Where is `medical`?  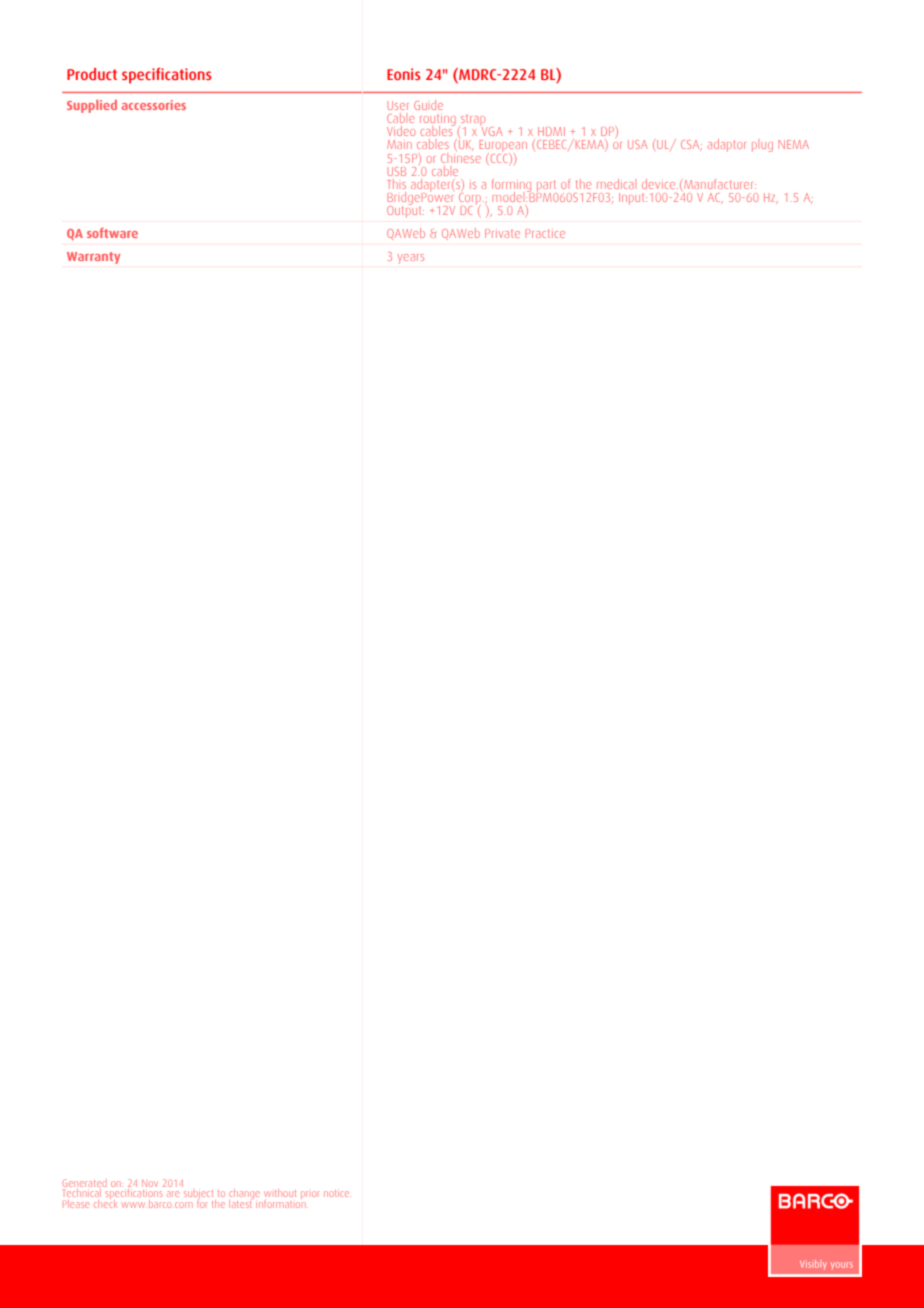 medical is located at coordinates (615, 184).
